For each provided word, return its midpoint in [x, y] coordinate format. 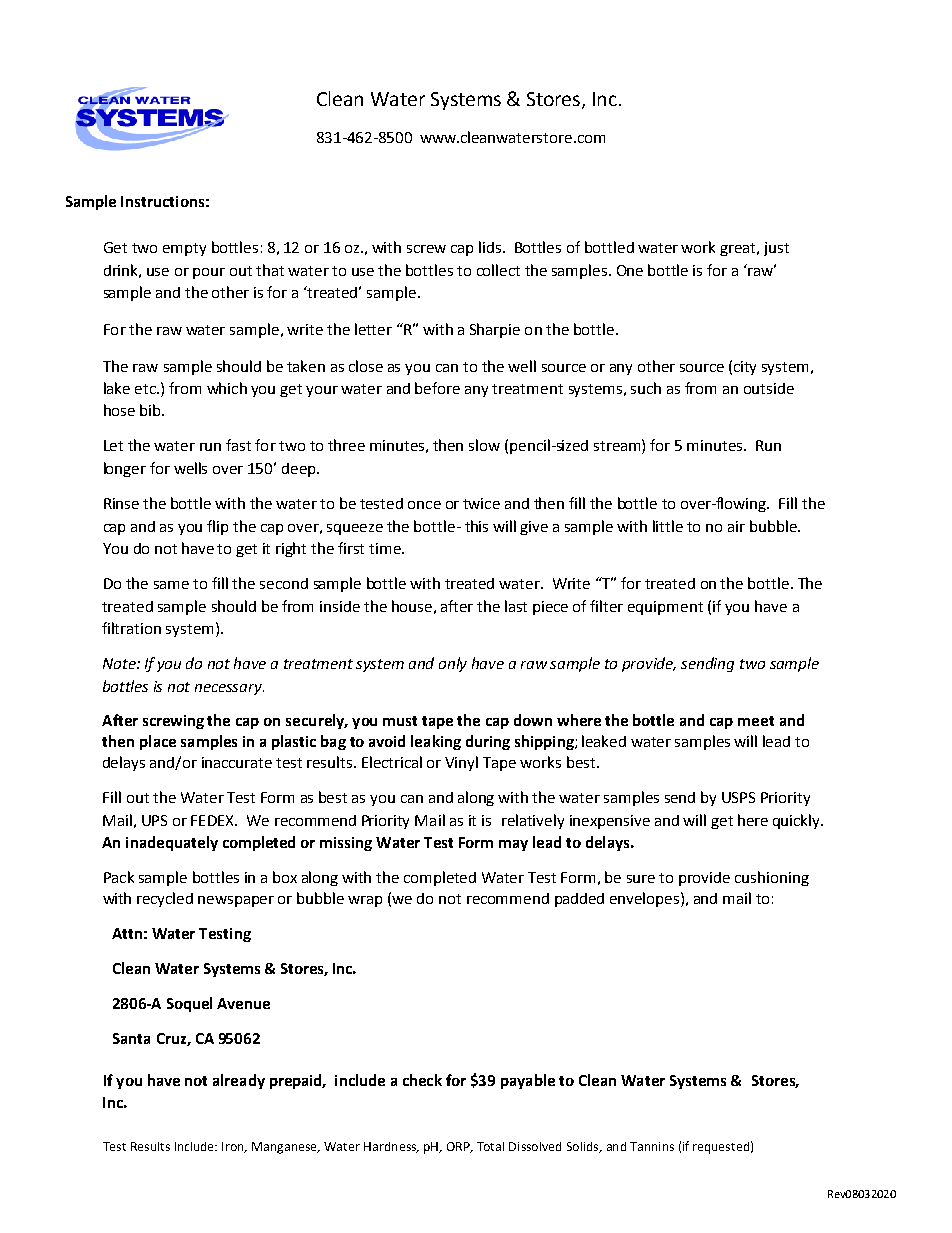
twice [481, 503]
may [513, 845]
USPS [738, 797]
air [736, 526]
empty [184, 249]
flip [217, 527]
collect [498, 270]
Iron [234, 1147]
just [776, 249]
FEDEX [213, 820]
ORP [459, 1147]
